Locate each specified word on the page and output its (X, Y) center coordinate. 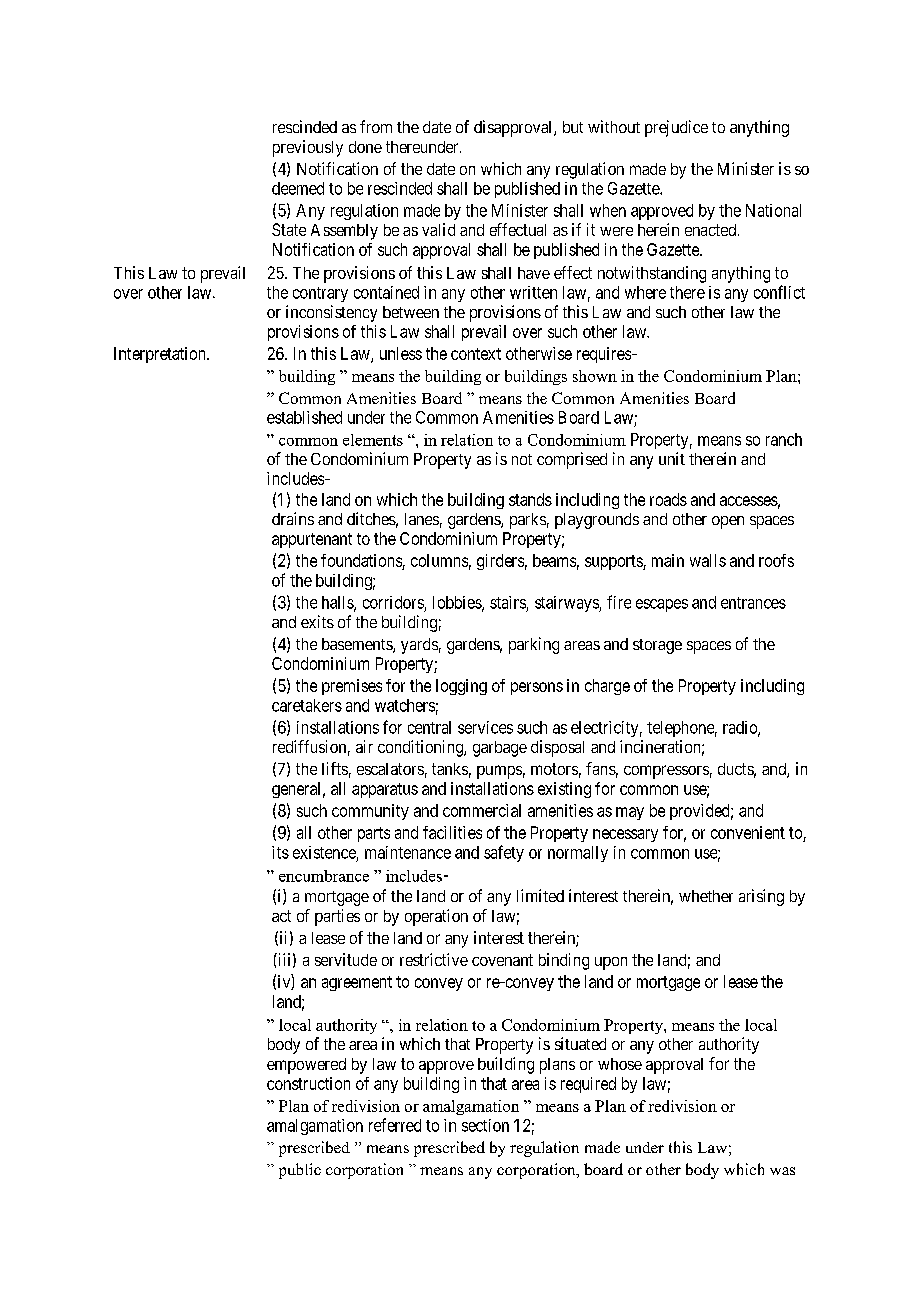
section (485, 1125)
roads (668, 499)
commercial (482, 810)
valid (438, 229)
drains (293, 518)
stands (530, 499)
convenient (748, 832)
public (300, 1171)
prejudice (676, 128)
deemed (298, 188)
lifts (335, 768)
